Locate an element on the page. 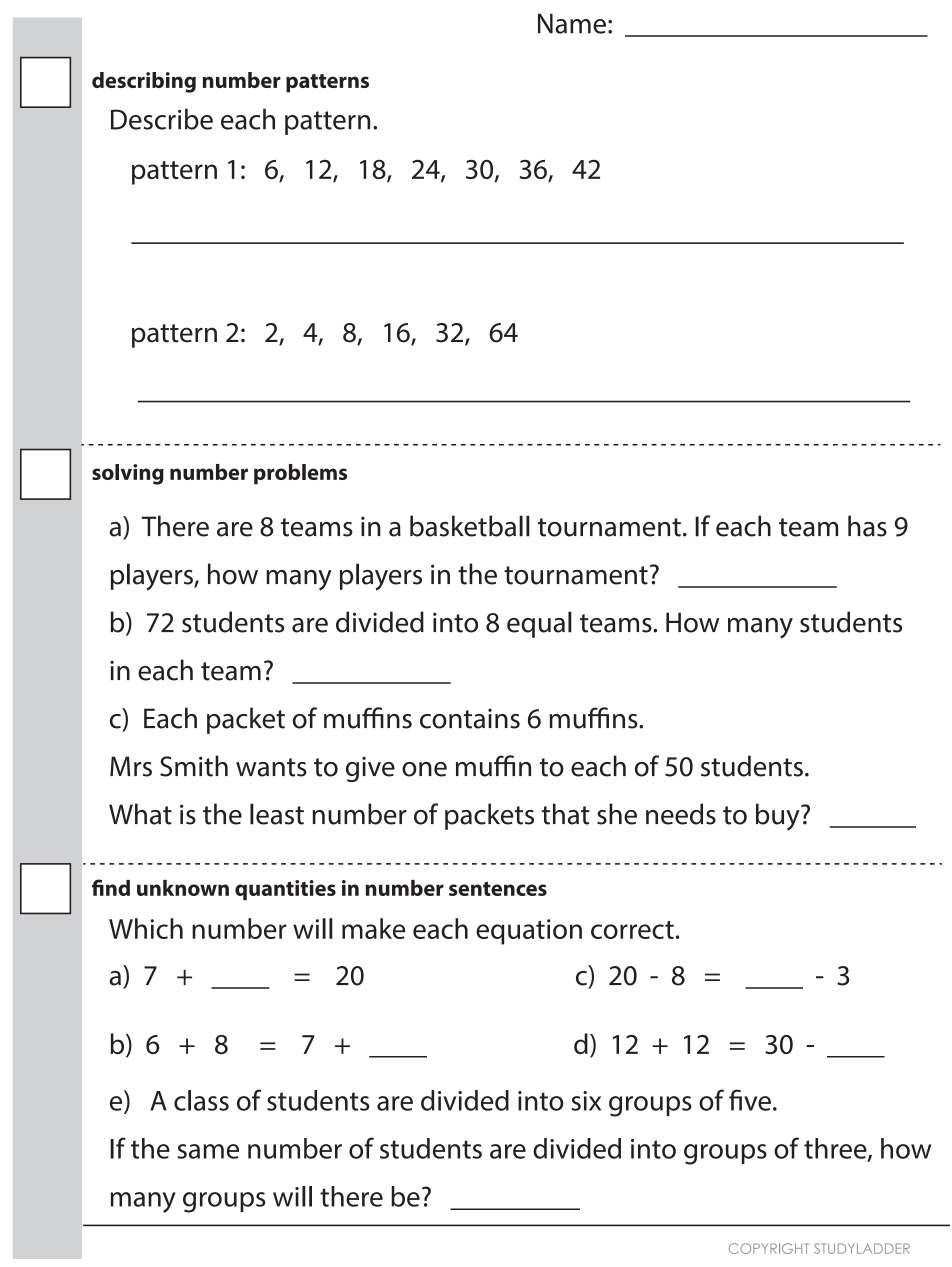  describing is located at coordinates (144, 82).
